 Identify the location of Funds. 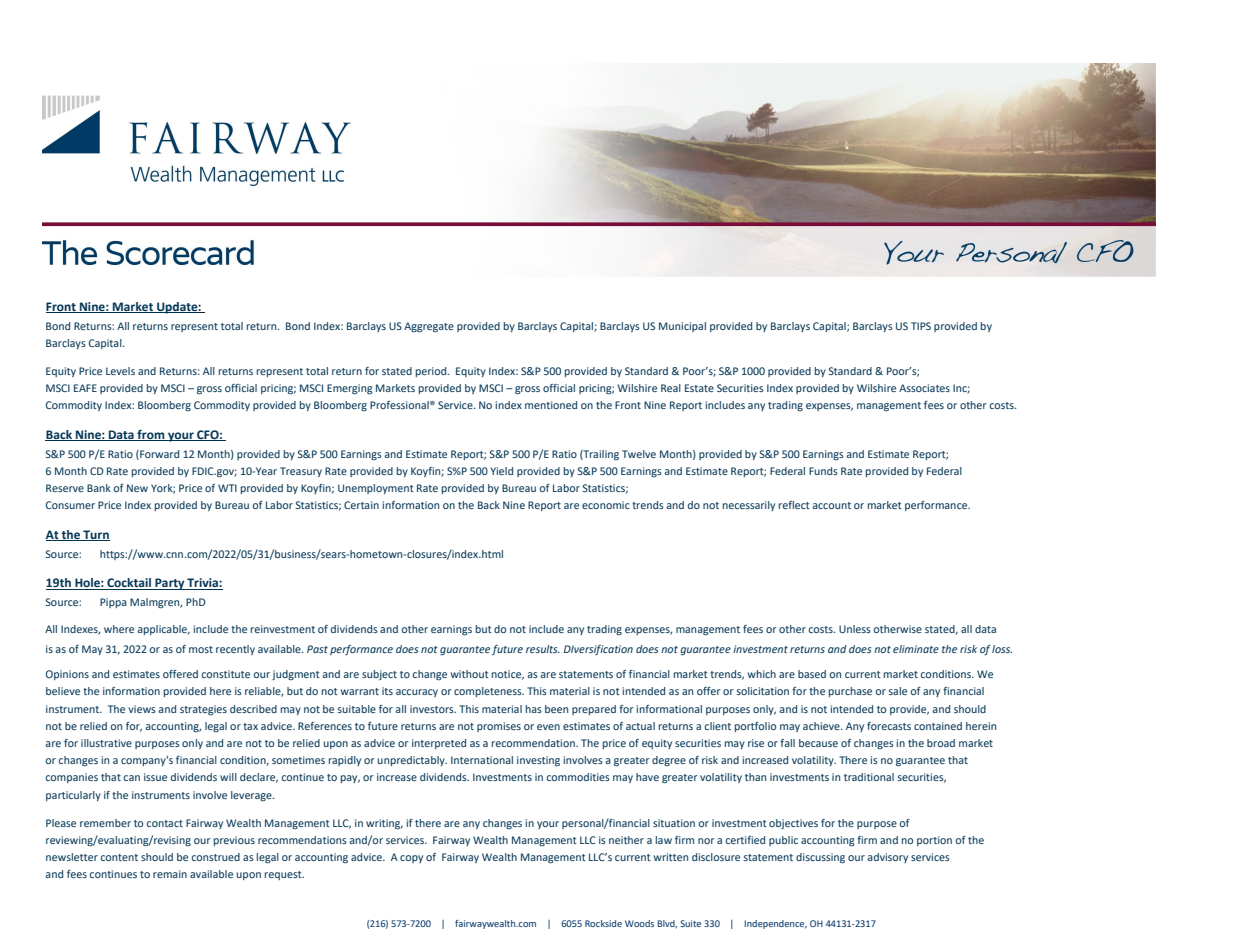
(823, 471).
